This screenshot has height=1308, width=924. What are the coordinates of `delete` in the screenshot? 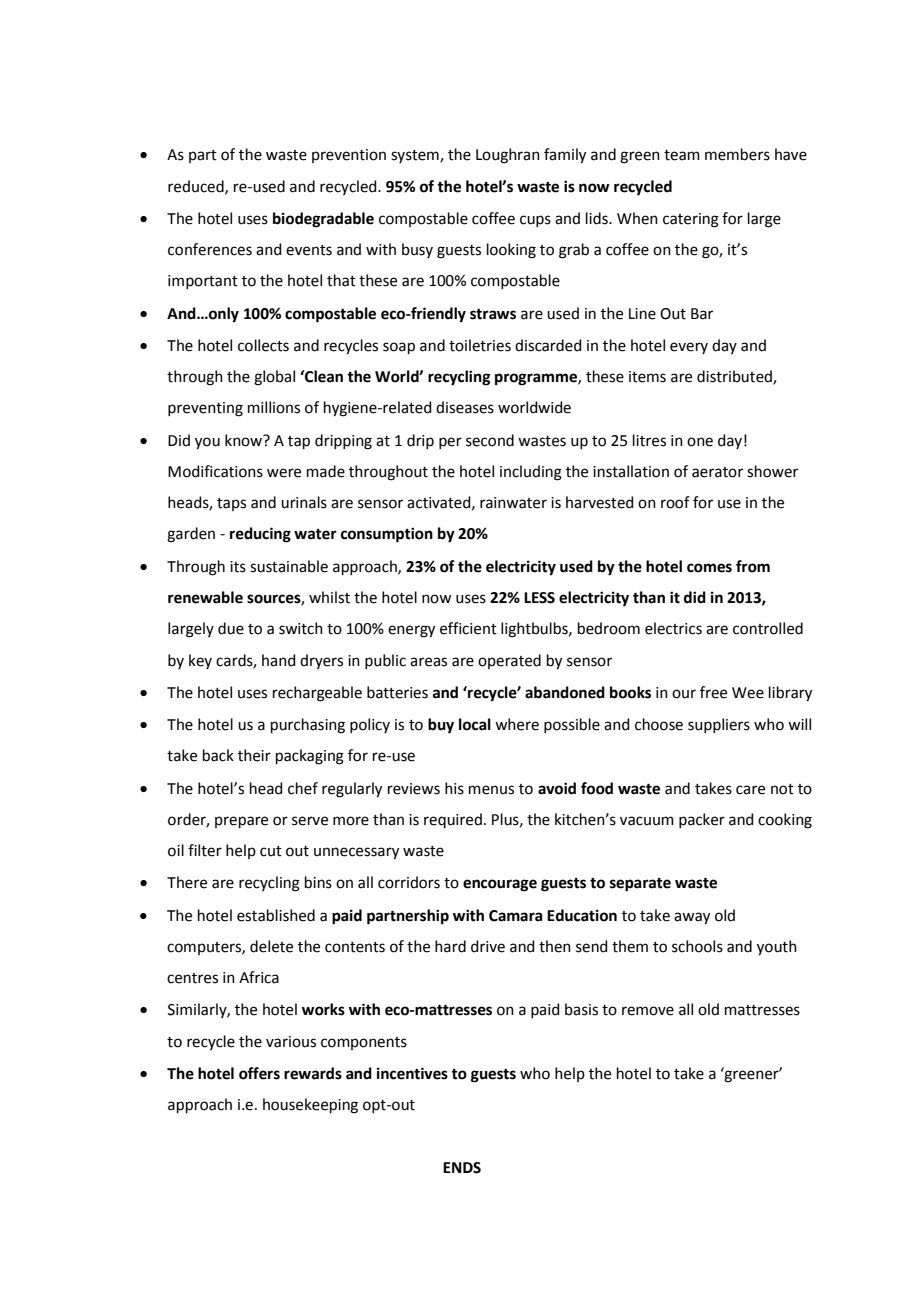 It's located at (271, 946).
